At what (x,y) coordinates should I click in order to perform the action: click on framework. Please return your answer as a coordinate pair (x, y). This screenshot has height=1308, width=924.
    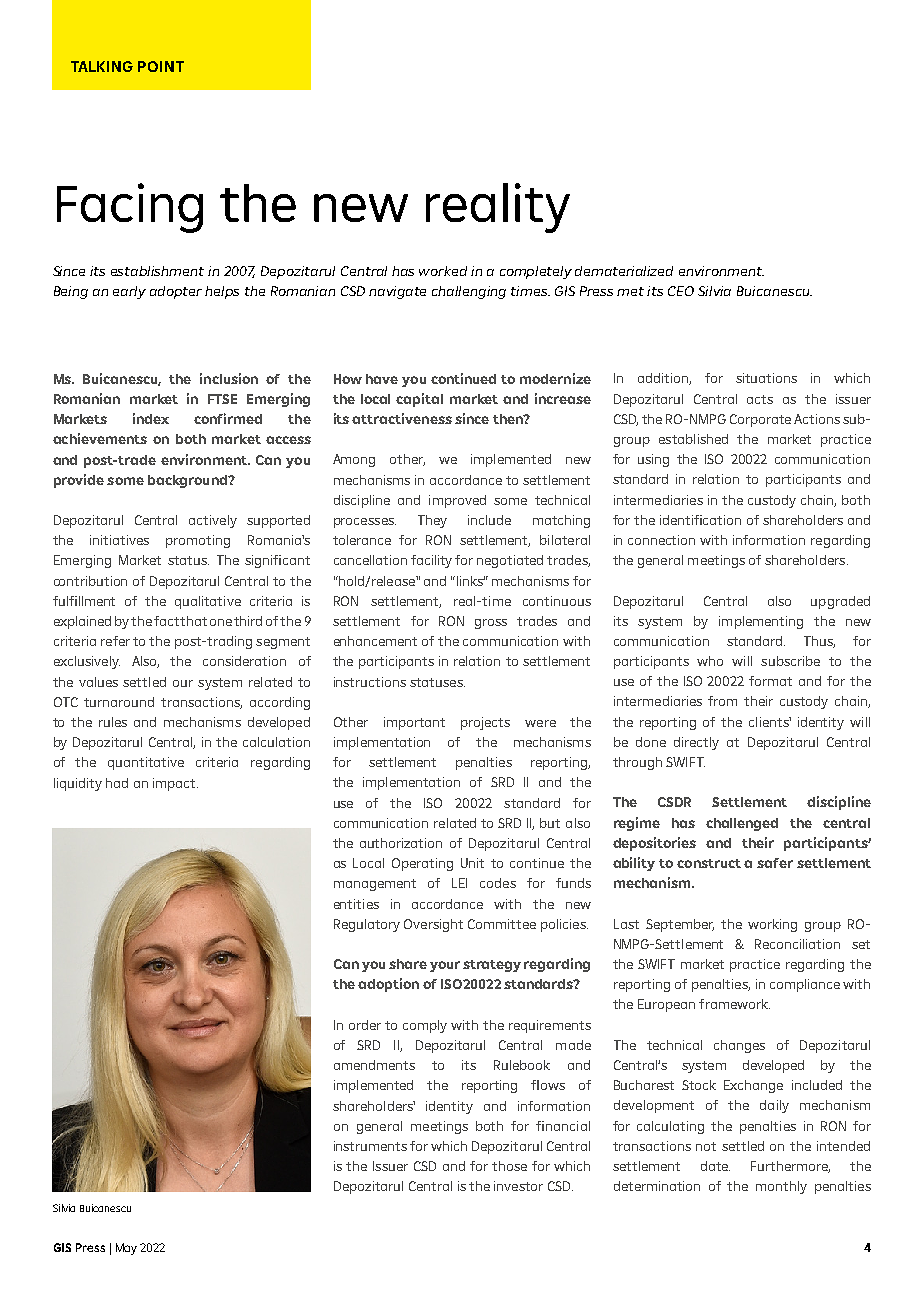
    Looking at the image, I should click on (734, 1004).
